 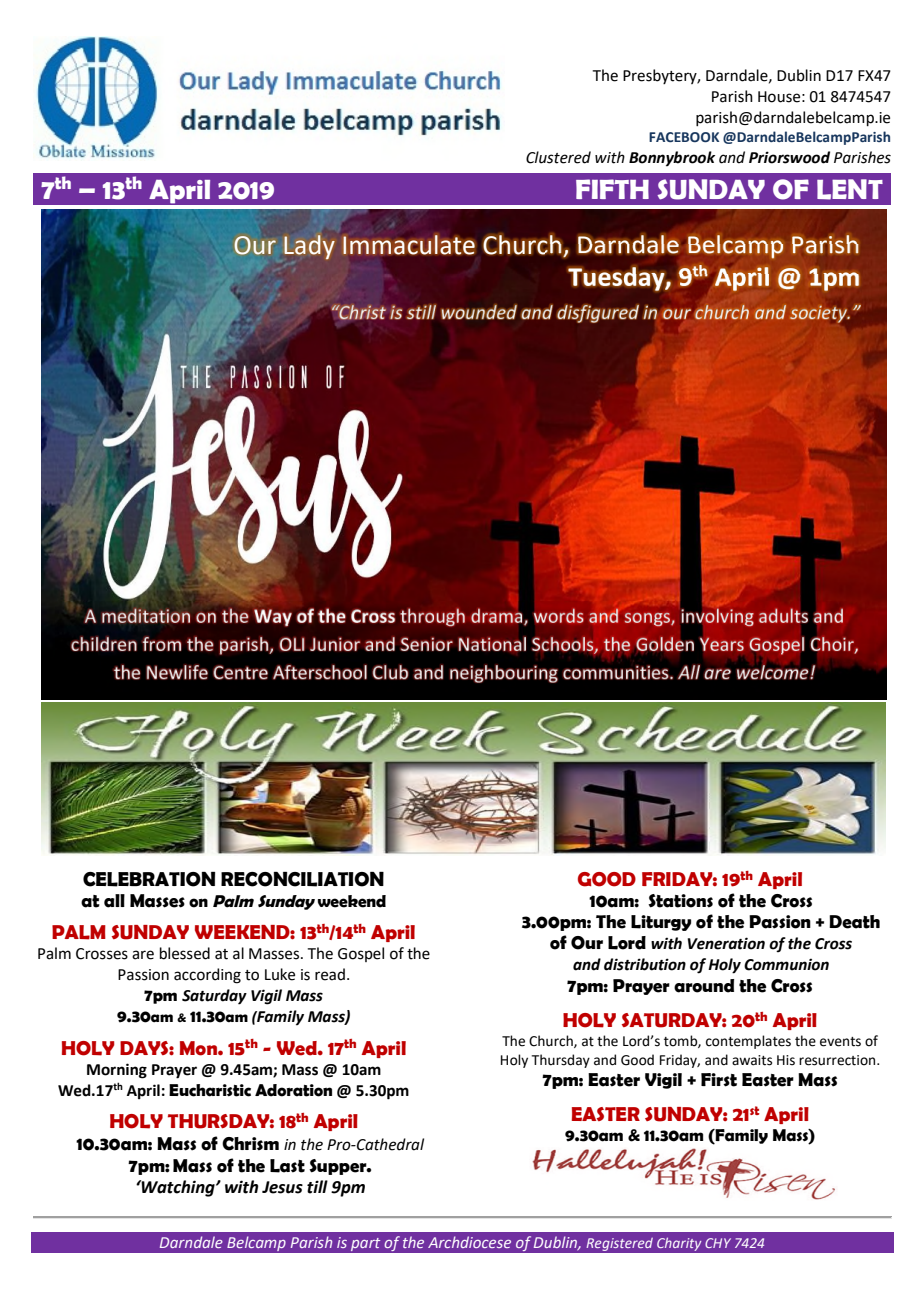 I want to click on First, so click(x=719, y=1080).
